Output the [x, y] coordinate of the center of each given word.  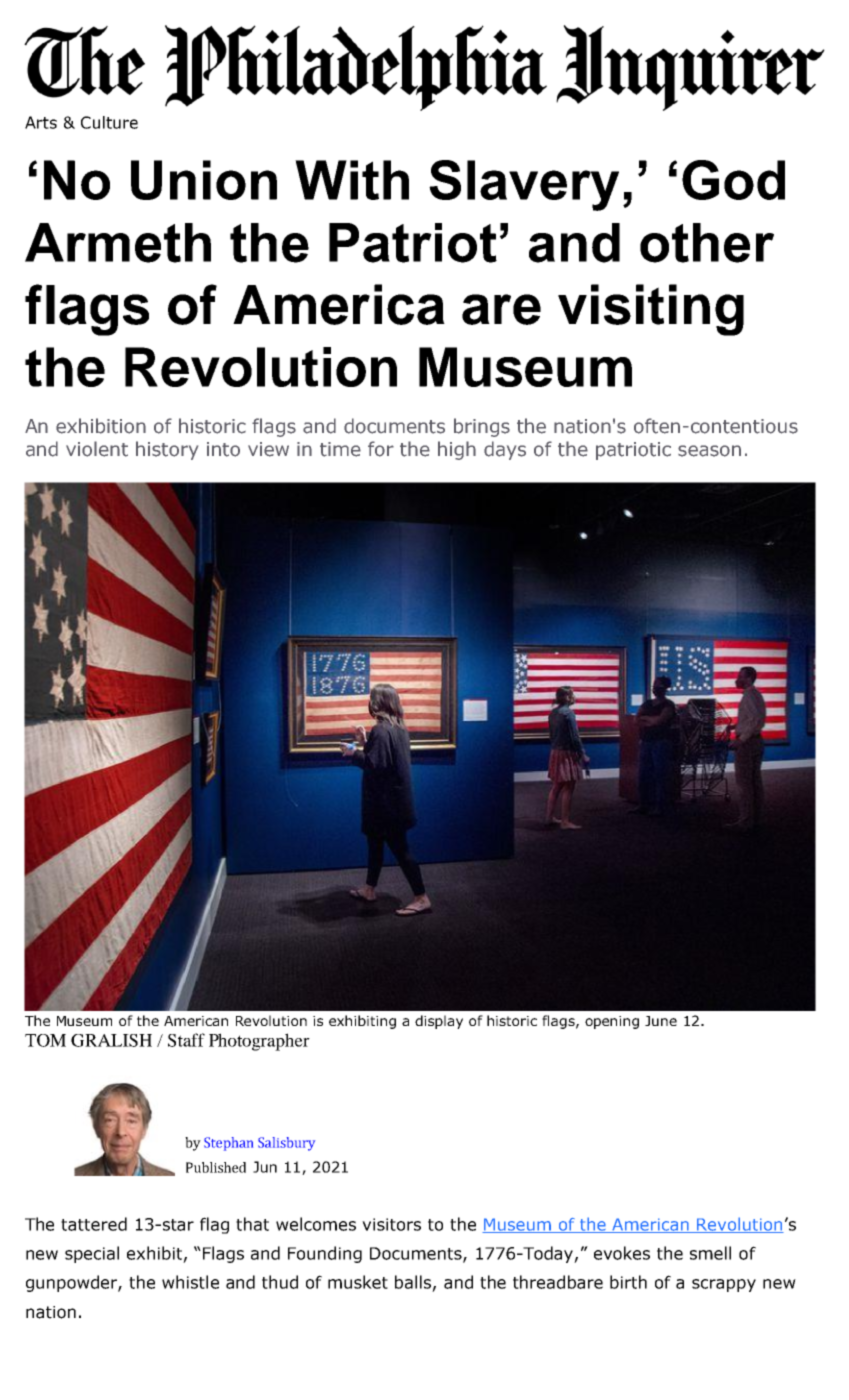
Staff [186, 1040]
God [733, 180]
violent [97, 449]
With [352, 180]
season [709, 451]
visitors [391, 1224]
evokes [622, 1253]
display [439, 1022]
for [381, 449]
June [661, 1021]
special [92, 1254]
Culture [109, 122]
